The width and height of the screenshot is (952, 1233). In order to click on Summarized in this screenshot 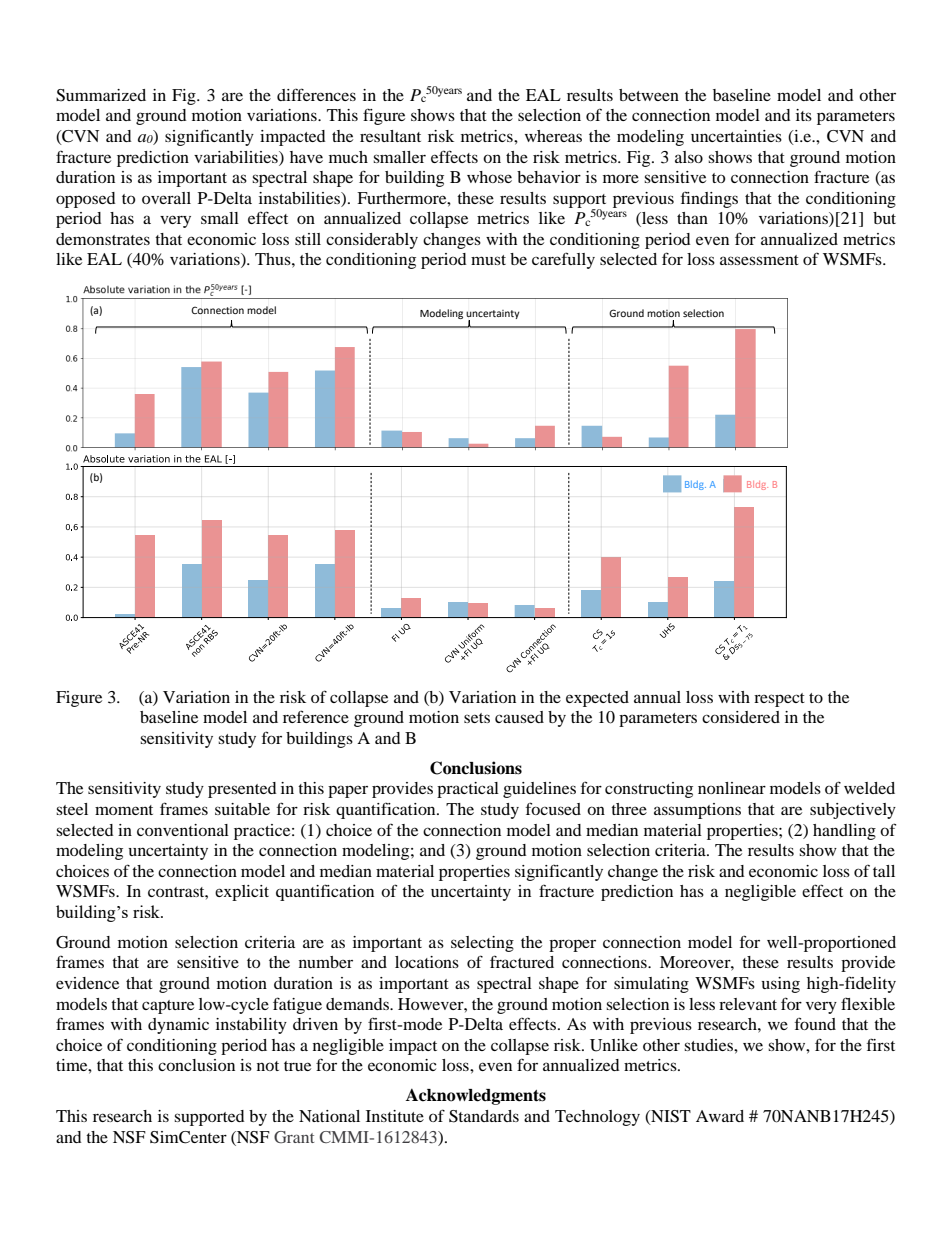, I will do `click(101, 95)`.
